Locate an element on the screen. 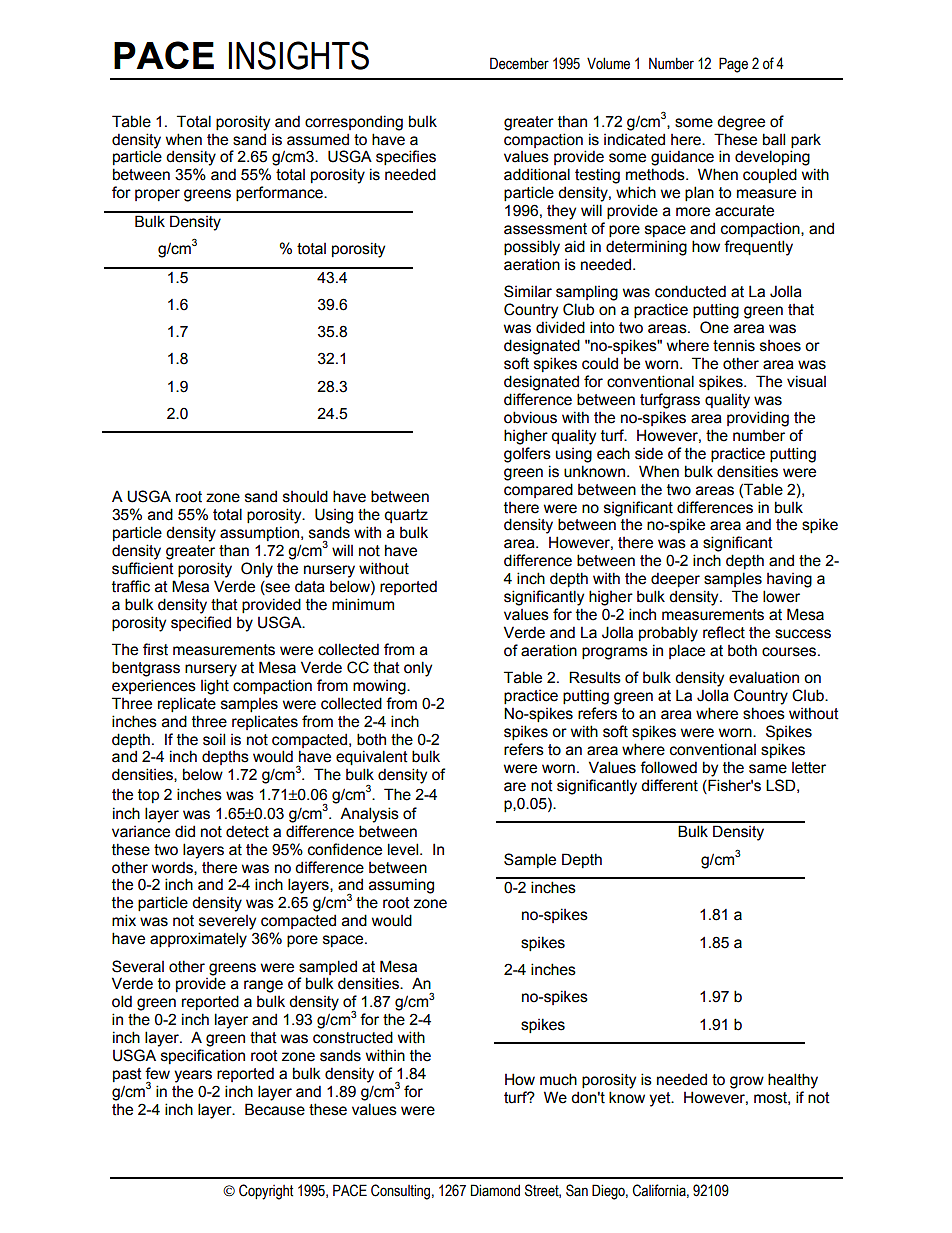 This screenshot has width=952, height=1233. deeper is located at coordinates (675, 579).
